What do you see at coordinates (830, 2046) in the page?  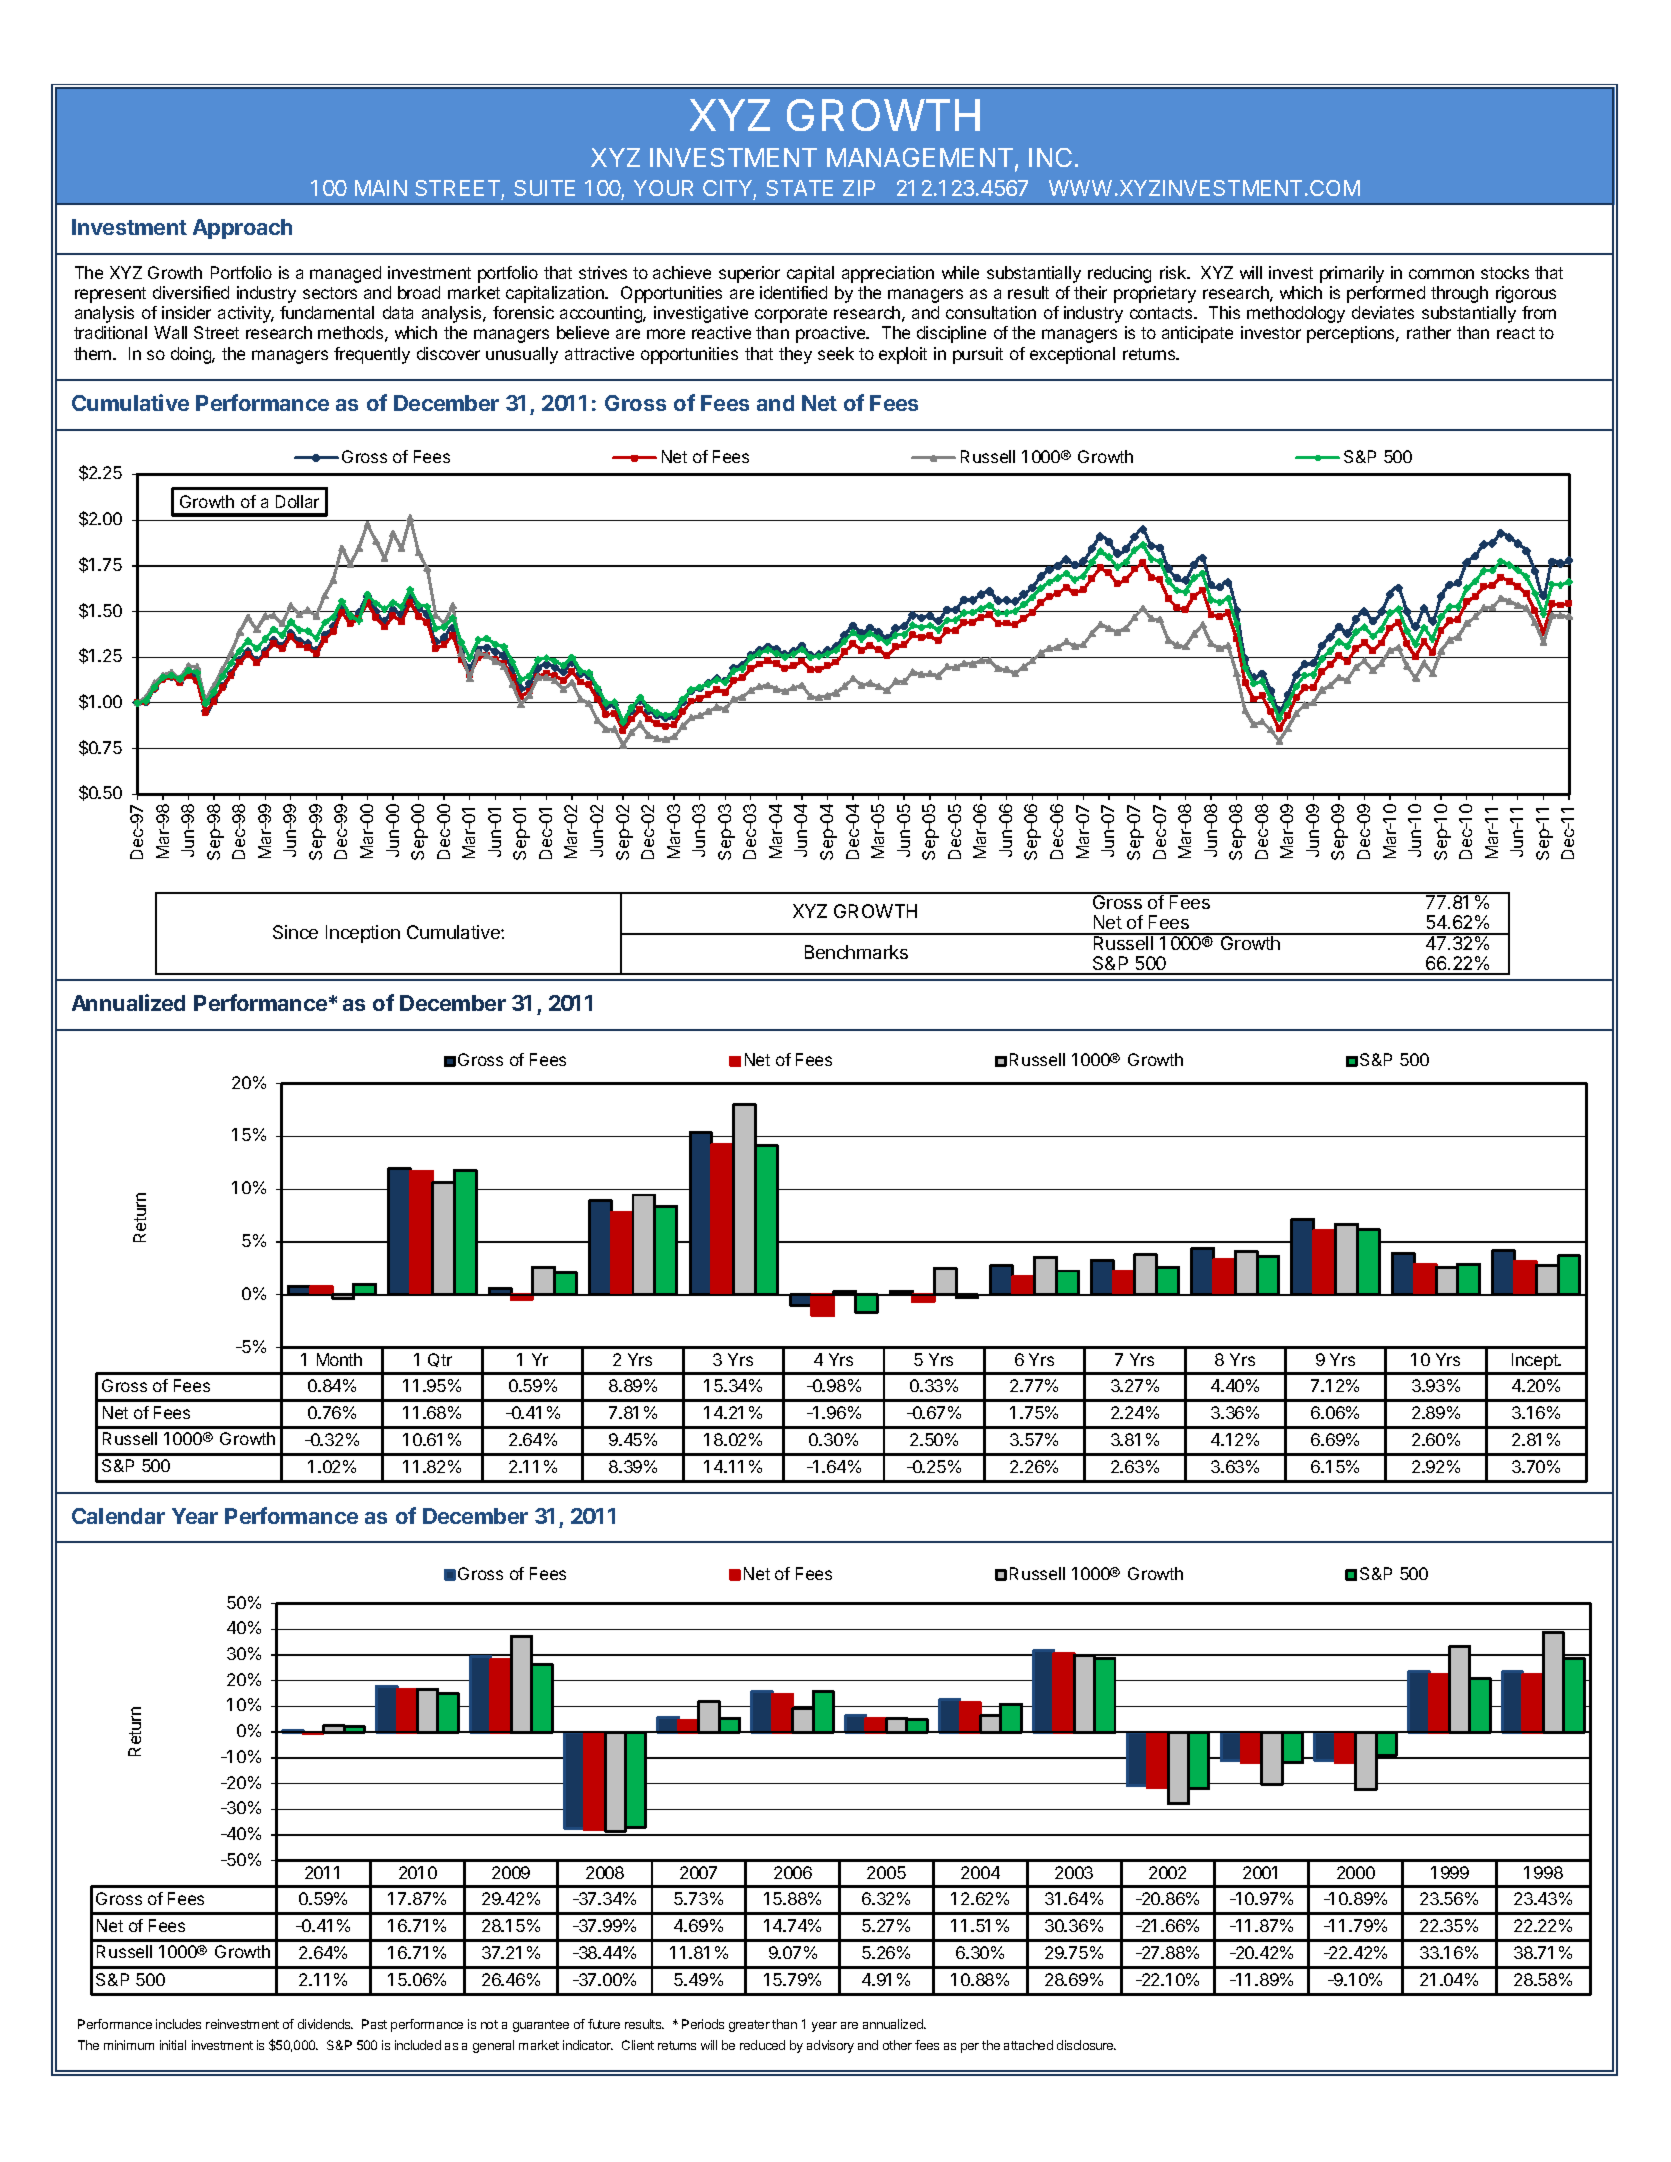 I see `advisory` at bounding box center [830, 2046].
